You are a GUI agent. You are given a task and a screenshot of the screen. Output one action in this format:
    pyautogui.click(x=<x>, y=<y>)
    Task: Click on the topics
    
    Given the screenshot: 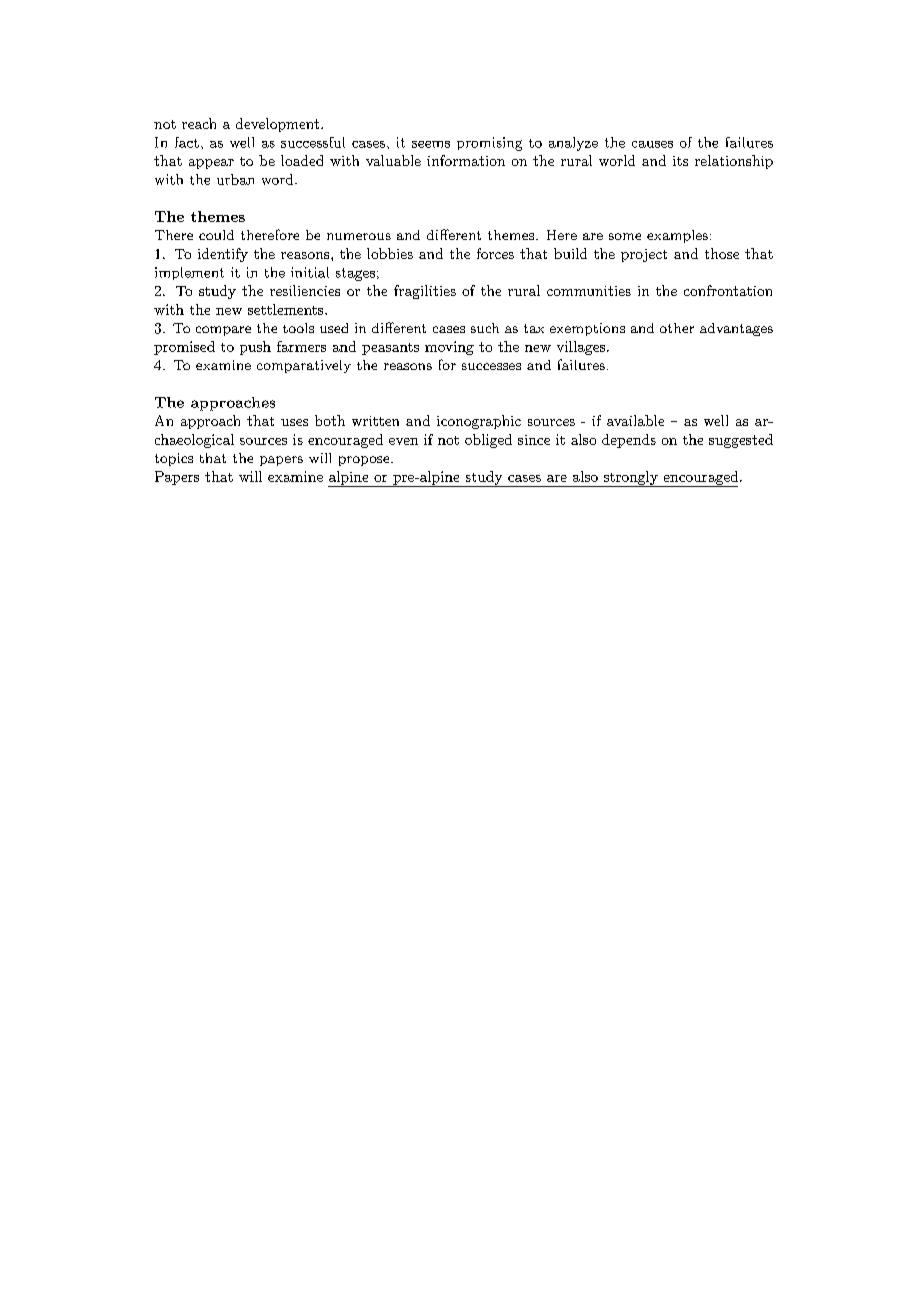 What is the action you would take?
    pyautogui.click(x=174, y=459)
